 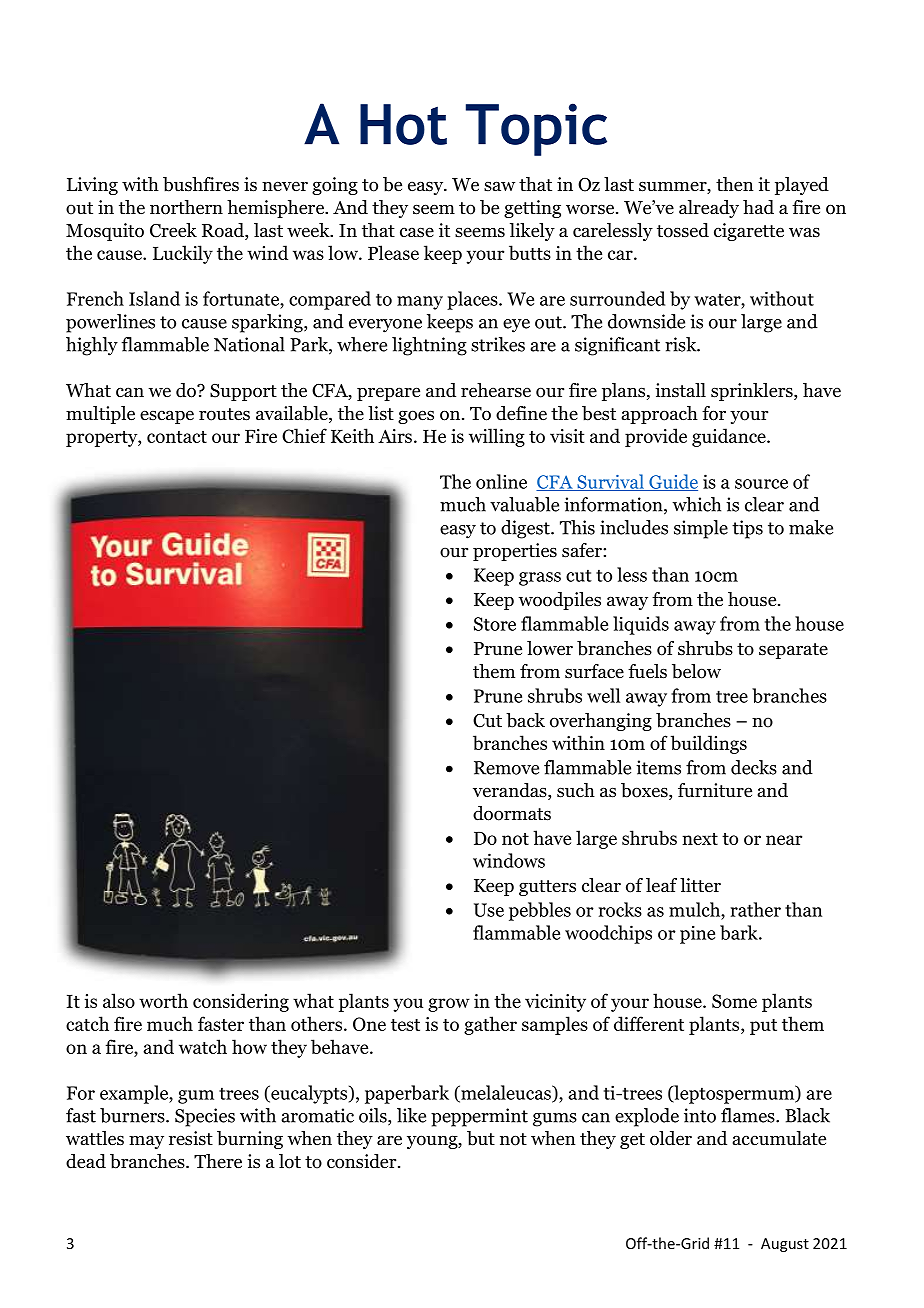 I want to click on worth, so click(x=163, y=1000).
